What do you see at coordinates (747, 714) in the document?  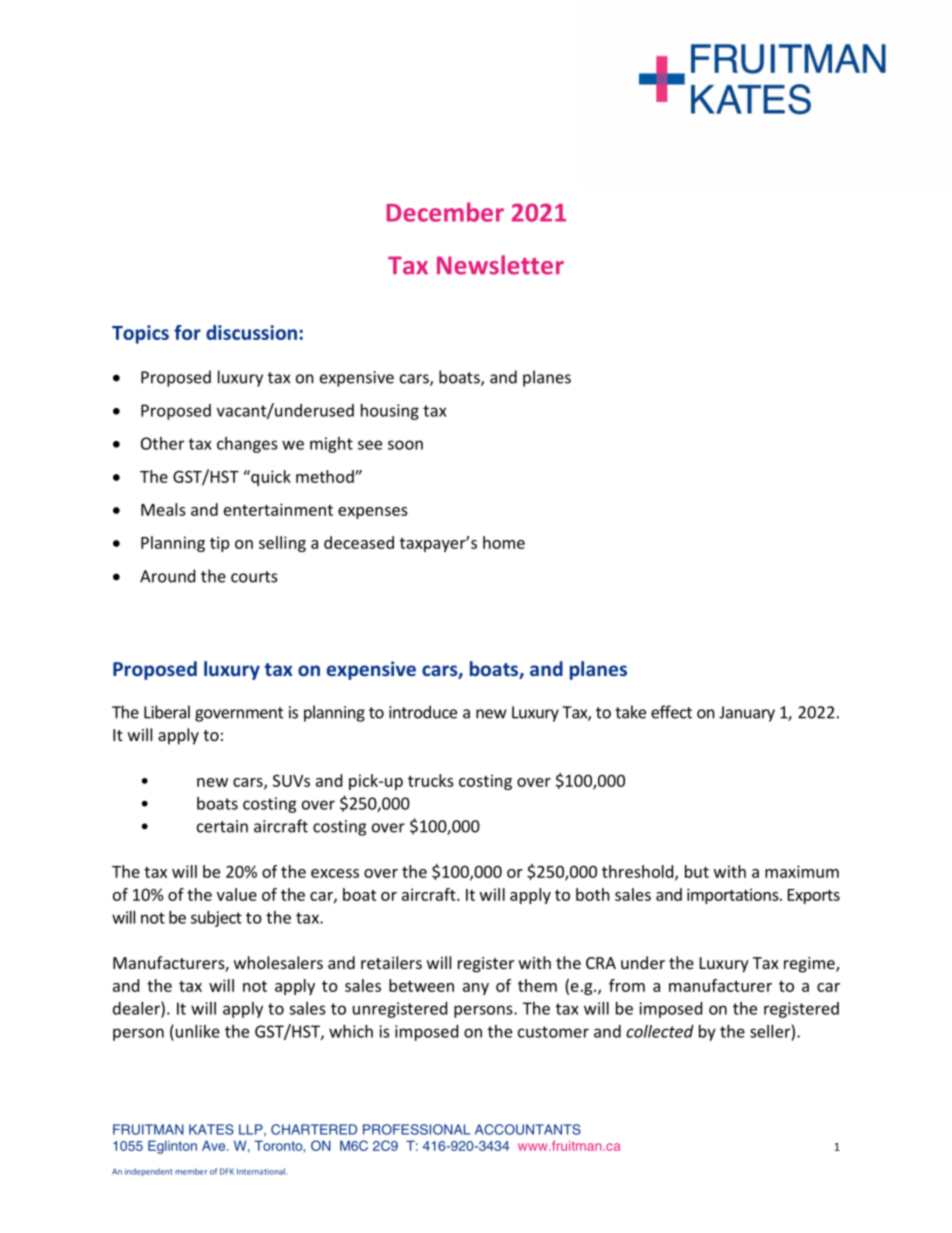 I see `January` at bounding box center [747, 714].
